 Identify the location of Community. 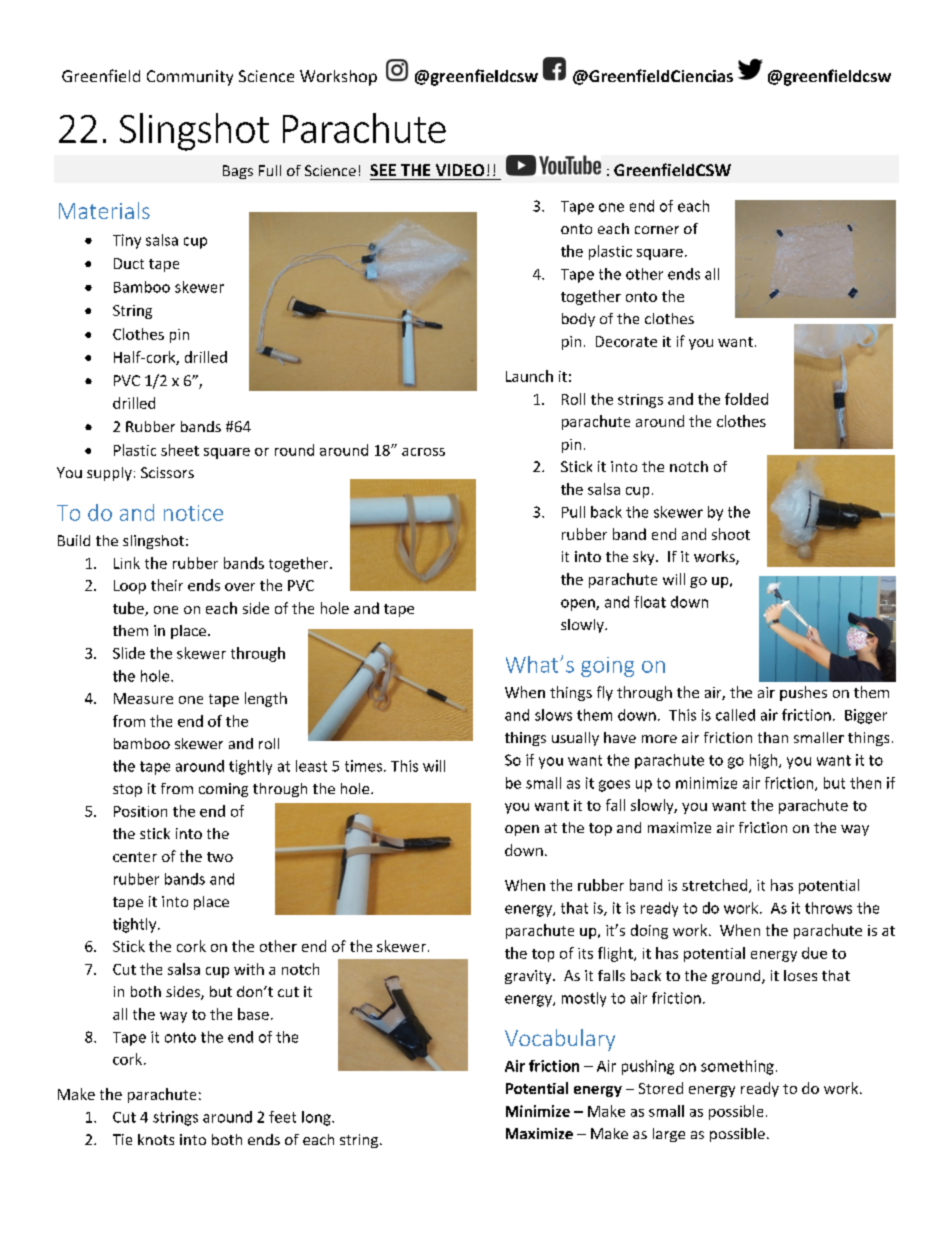
(190, 78).
